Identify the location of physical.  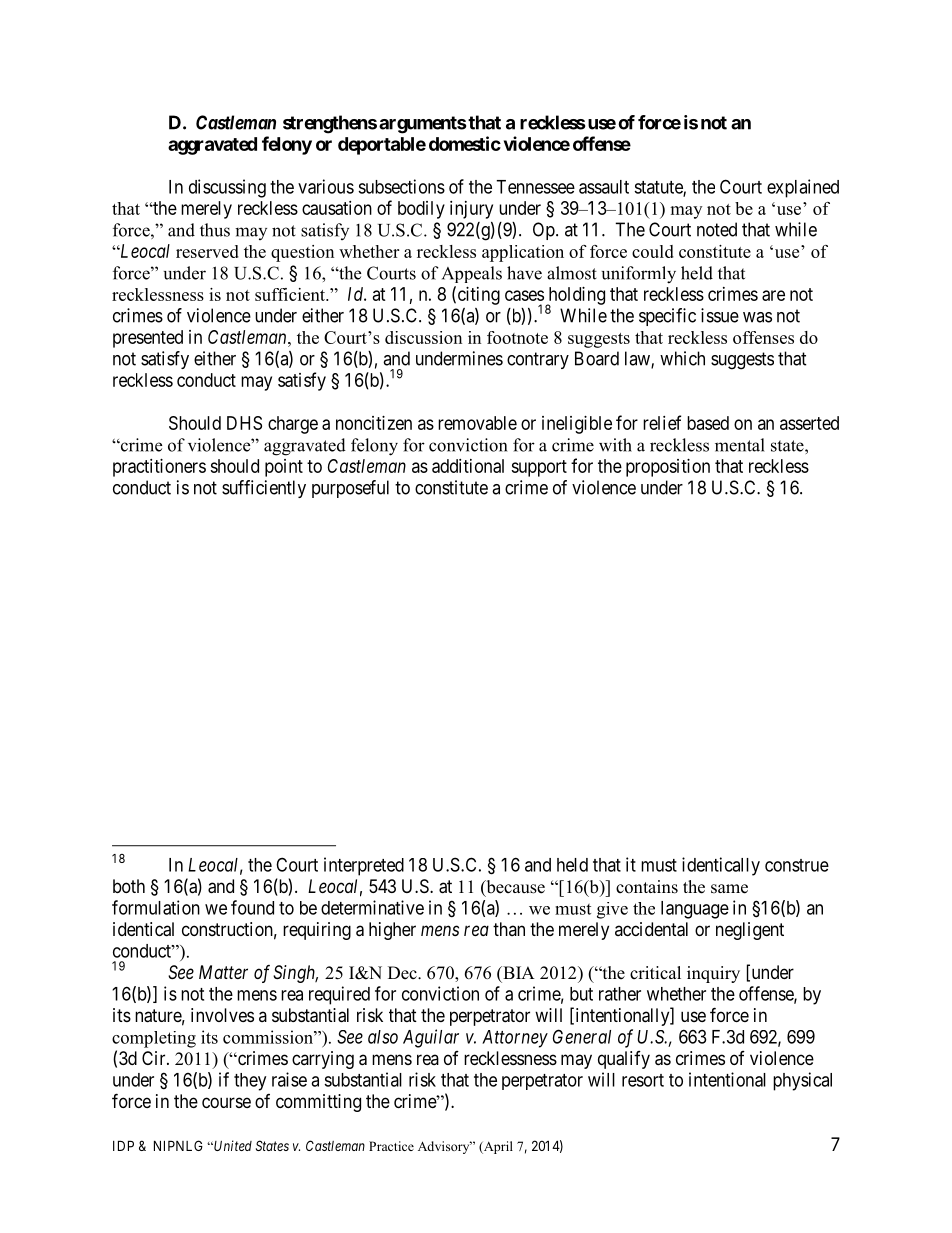
(802, 1081).
